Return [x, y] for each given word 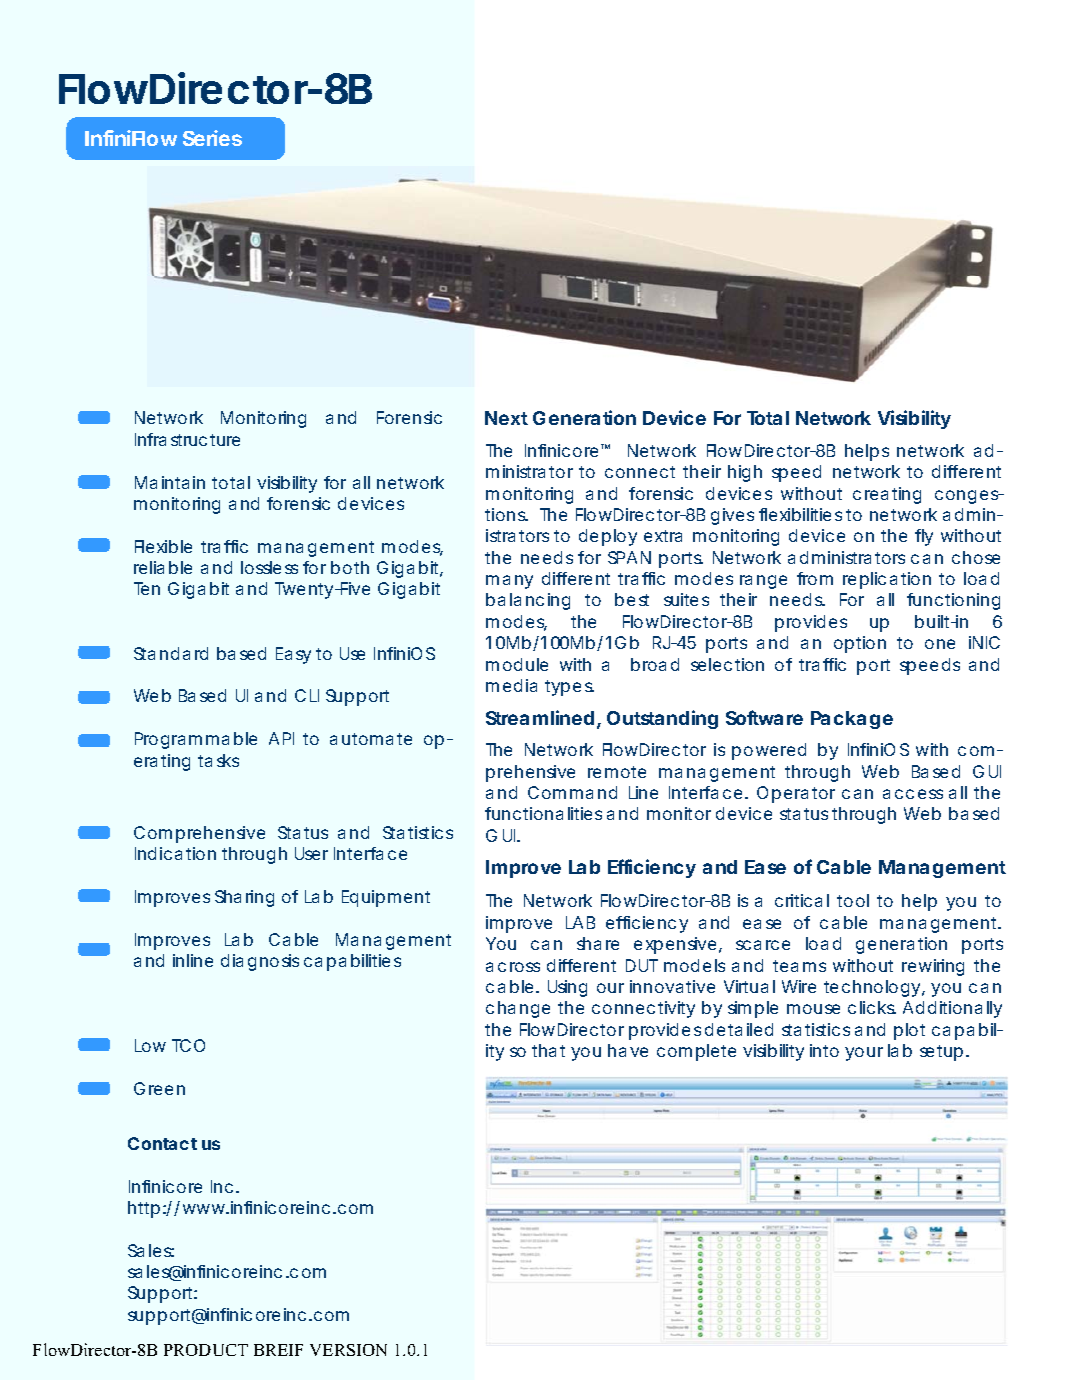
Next [506, 418]
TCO [188, 1045]
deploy [608, 537]
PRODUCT [206, 1350]
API [281, 738]
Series [212, 138]
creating [887, 495]
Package [852, 720]
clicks [872, 1007]
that [548, 1050]
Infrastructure [187, 439]
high [745, 473]
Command [572, 792]
